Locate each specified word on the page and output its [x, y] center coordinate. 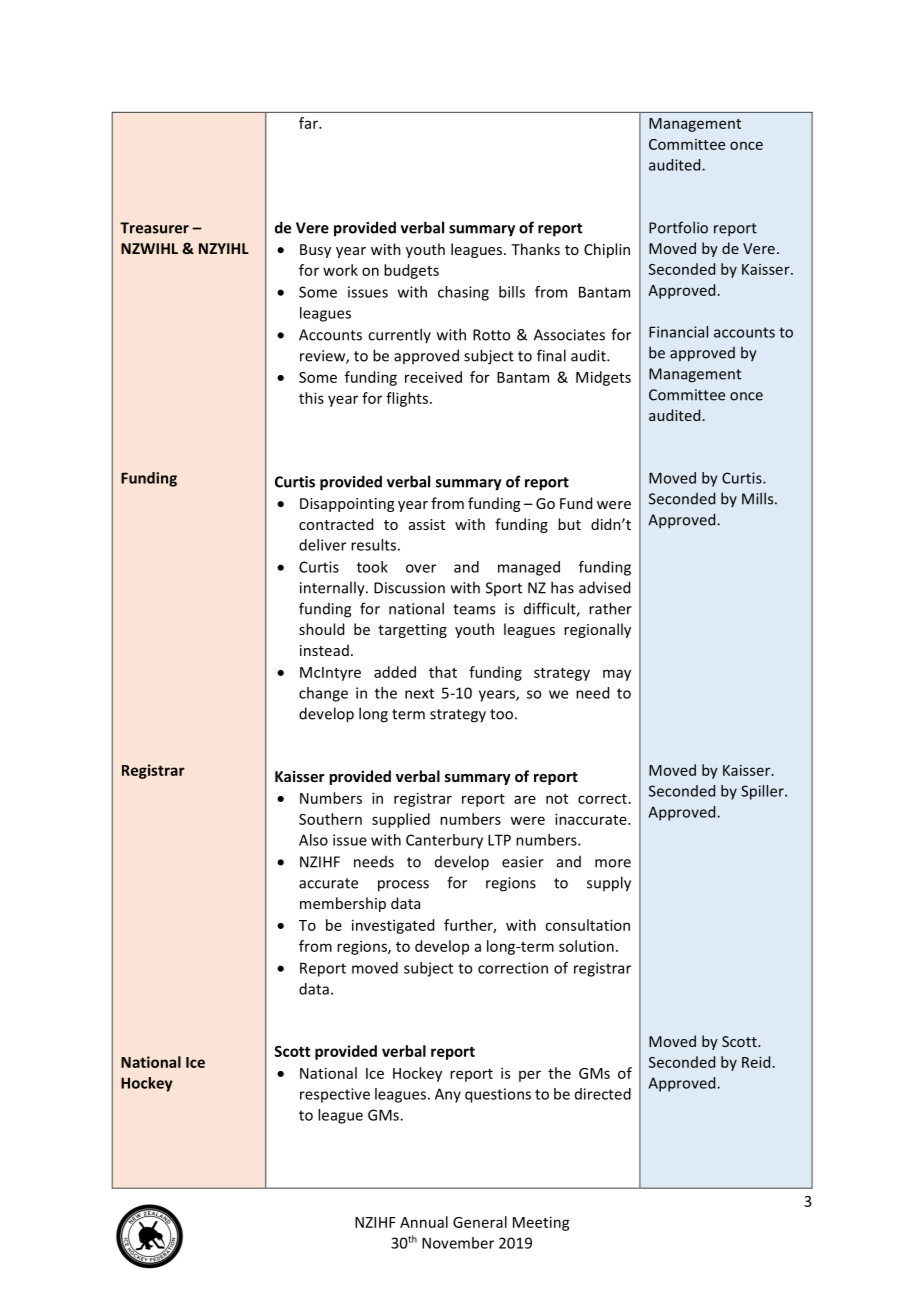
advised [604, 587]
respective [335, 1095]
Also [313, 840]
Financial [678, 332]
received [433, 377]
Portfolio [678, 227]
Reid [756, 1062]
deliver [322, 545]
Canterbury [444, 841]
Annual [424, 1222]
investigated [393, 926]
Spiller [763, 792]
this [311, 398]
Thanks [535, 249]
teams [474, 609]
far [309, 123]
